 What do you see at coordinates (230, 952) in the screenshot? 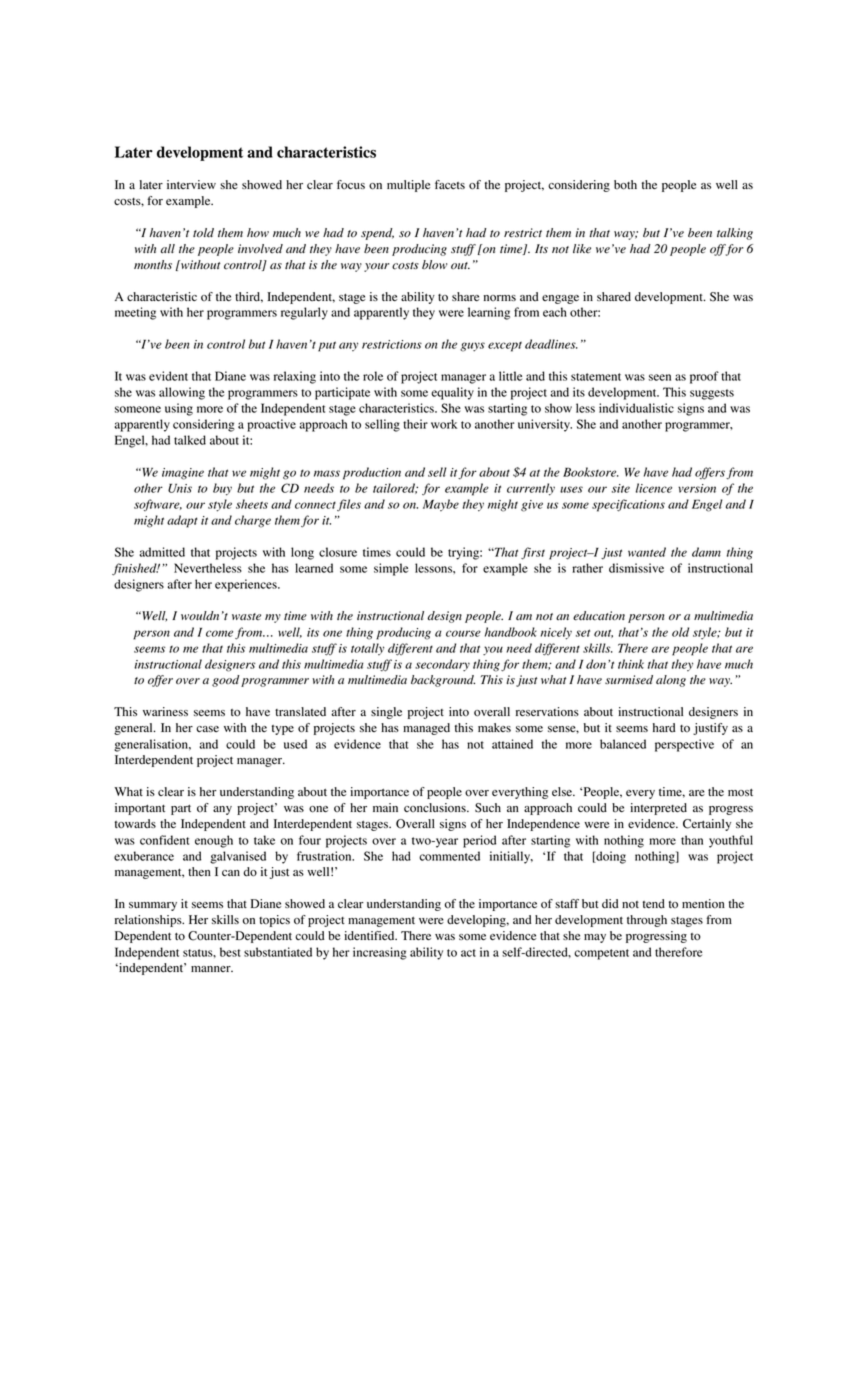
I see `best` at bounding box center [230, 952].
